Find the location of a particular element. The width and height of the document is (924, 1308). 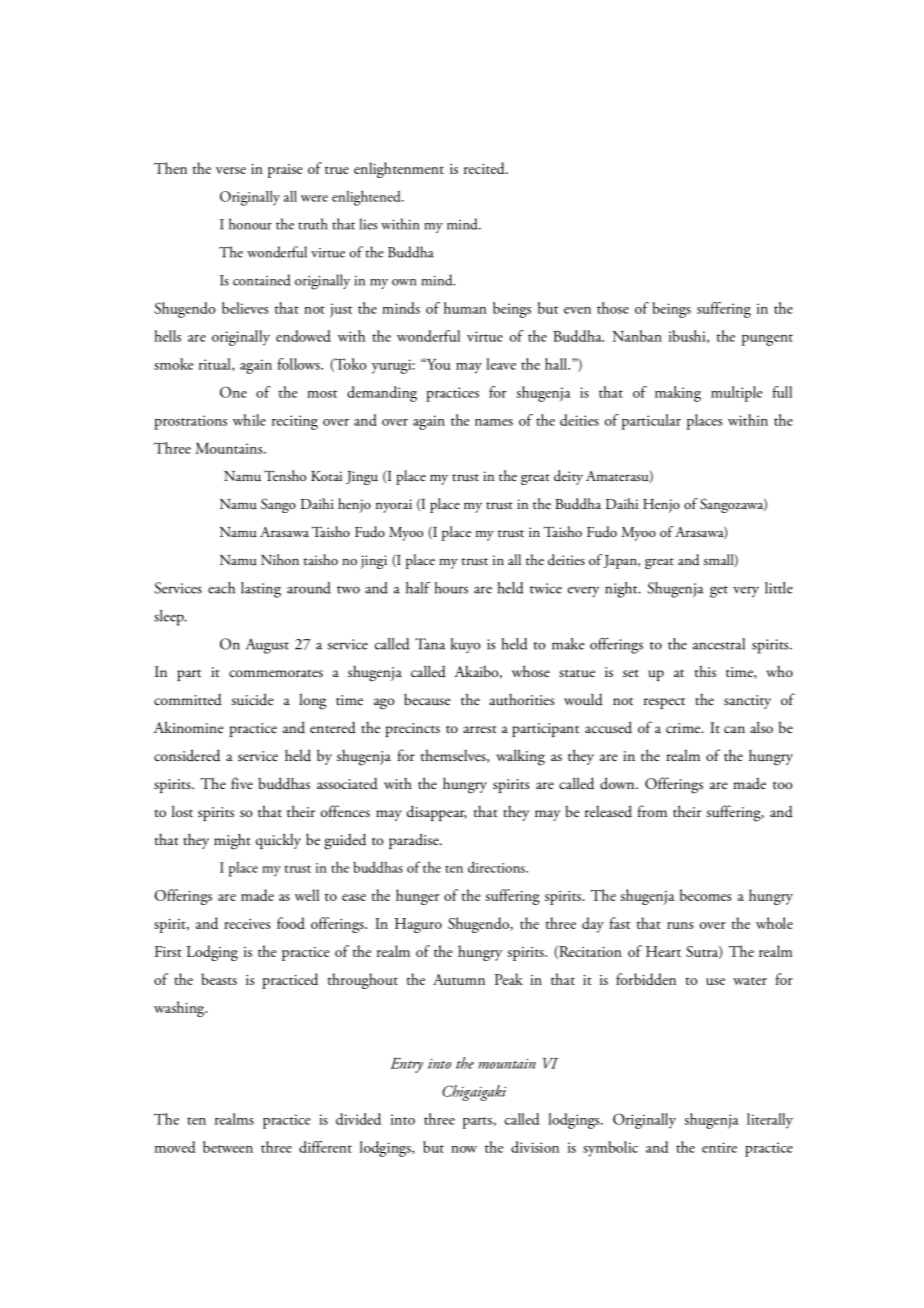

directions is located at coordinates (497, 867).
